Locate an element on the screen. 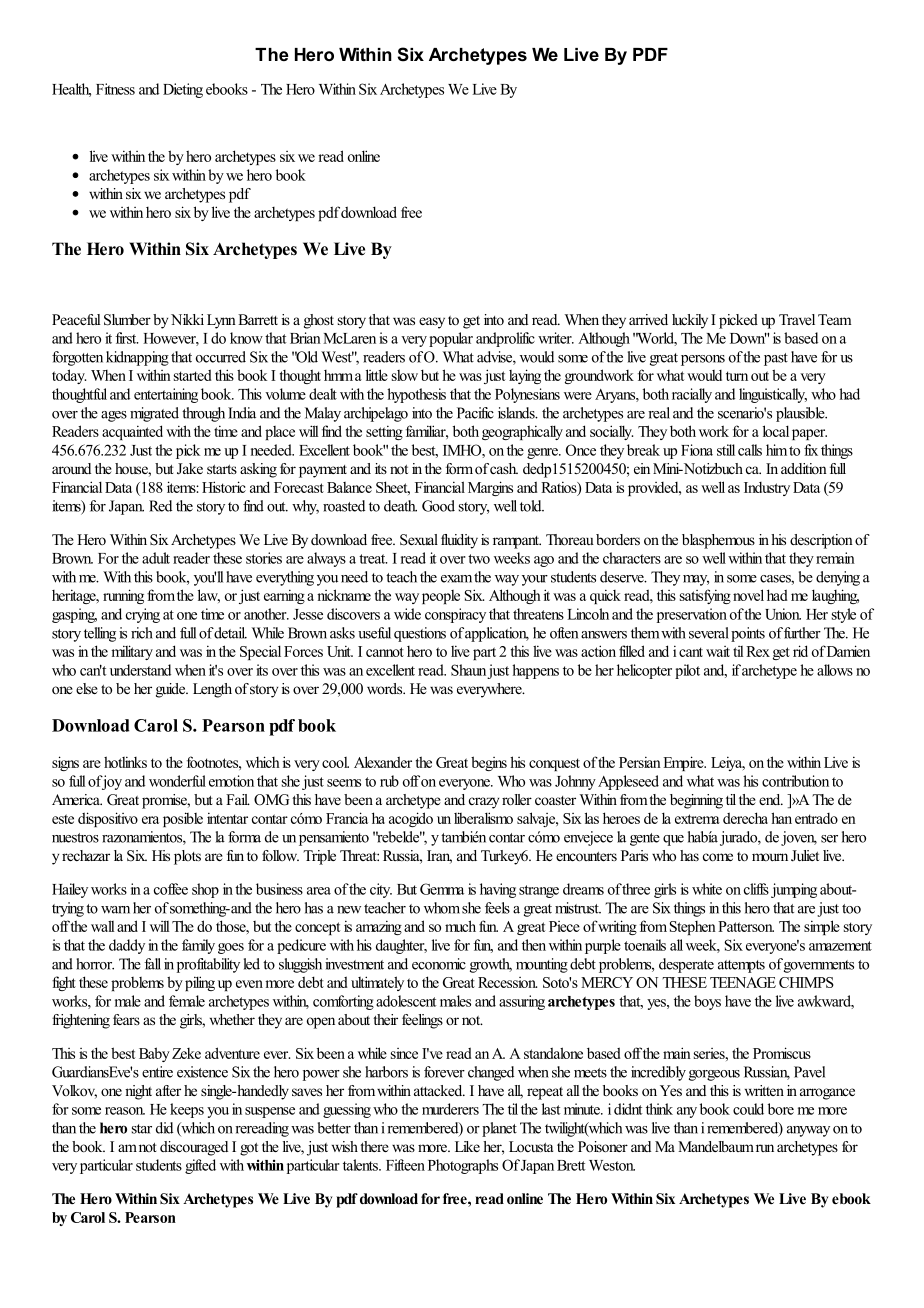 The image size is (924, 1308). daddy is located at coordinates (127, 946).
